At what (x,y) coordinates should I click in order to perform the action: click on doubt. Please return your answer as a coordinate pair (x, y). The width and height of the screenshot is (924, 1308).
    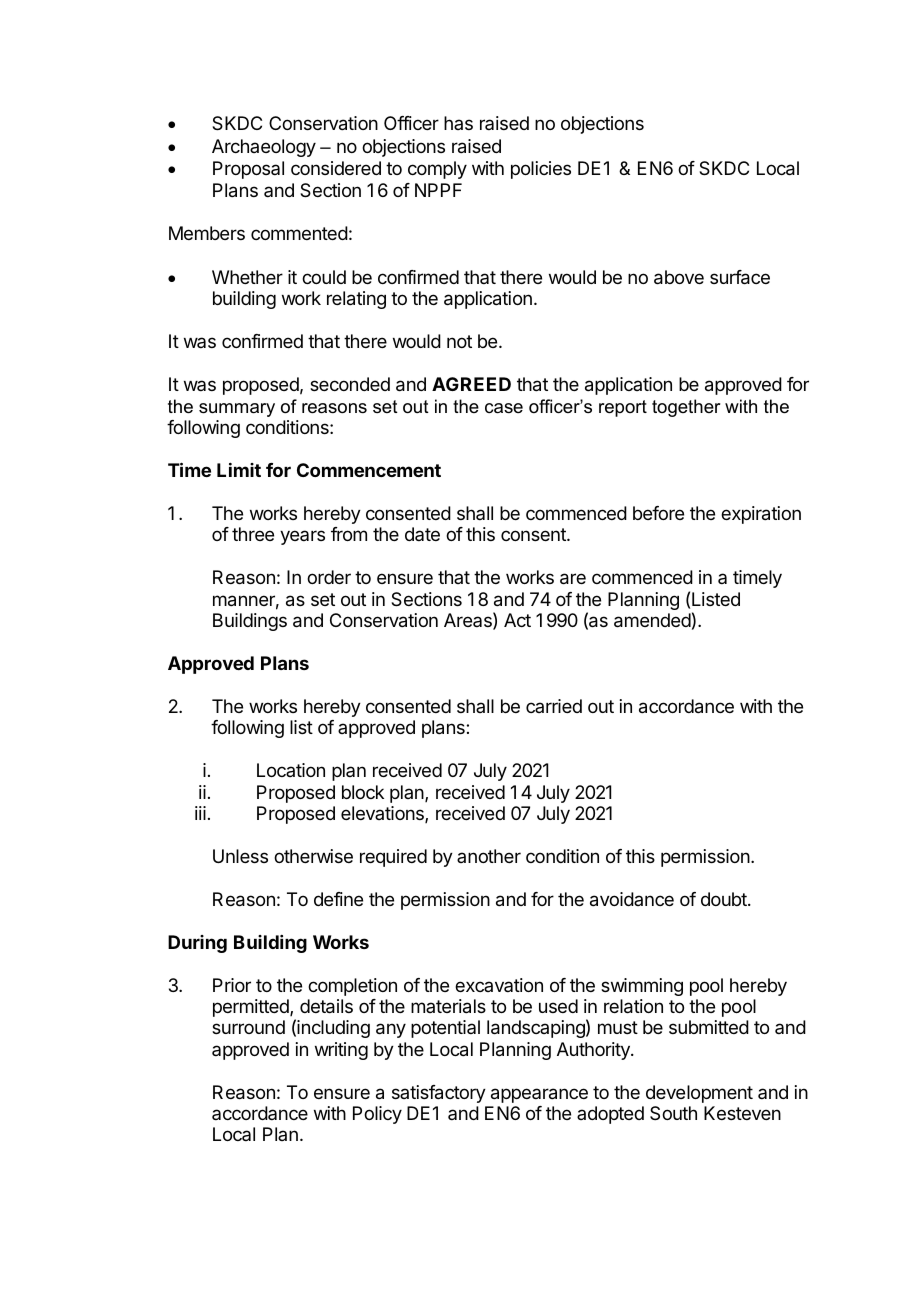
    Looking at the image, I should click on (725, 899).
